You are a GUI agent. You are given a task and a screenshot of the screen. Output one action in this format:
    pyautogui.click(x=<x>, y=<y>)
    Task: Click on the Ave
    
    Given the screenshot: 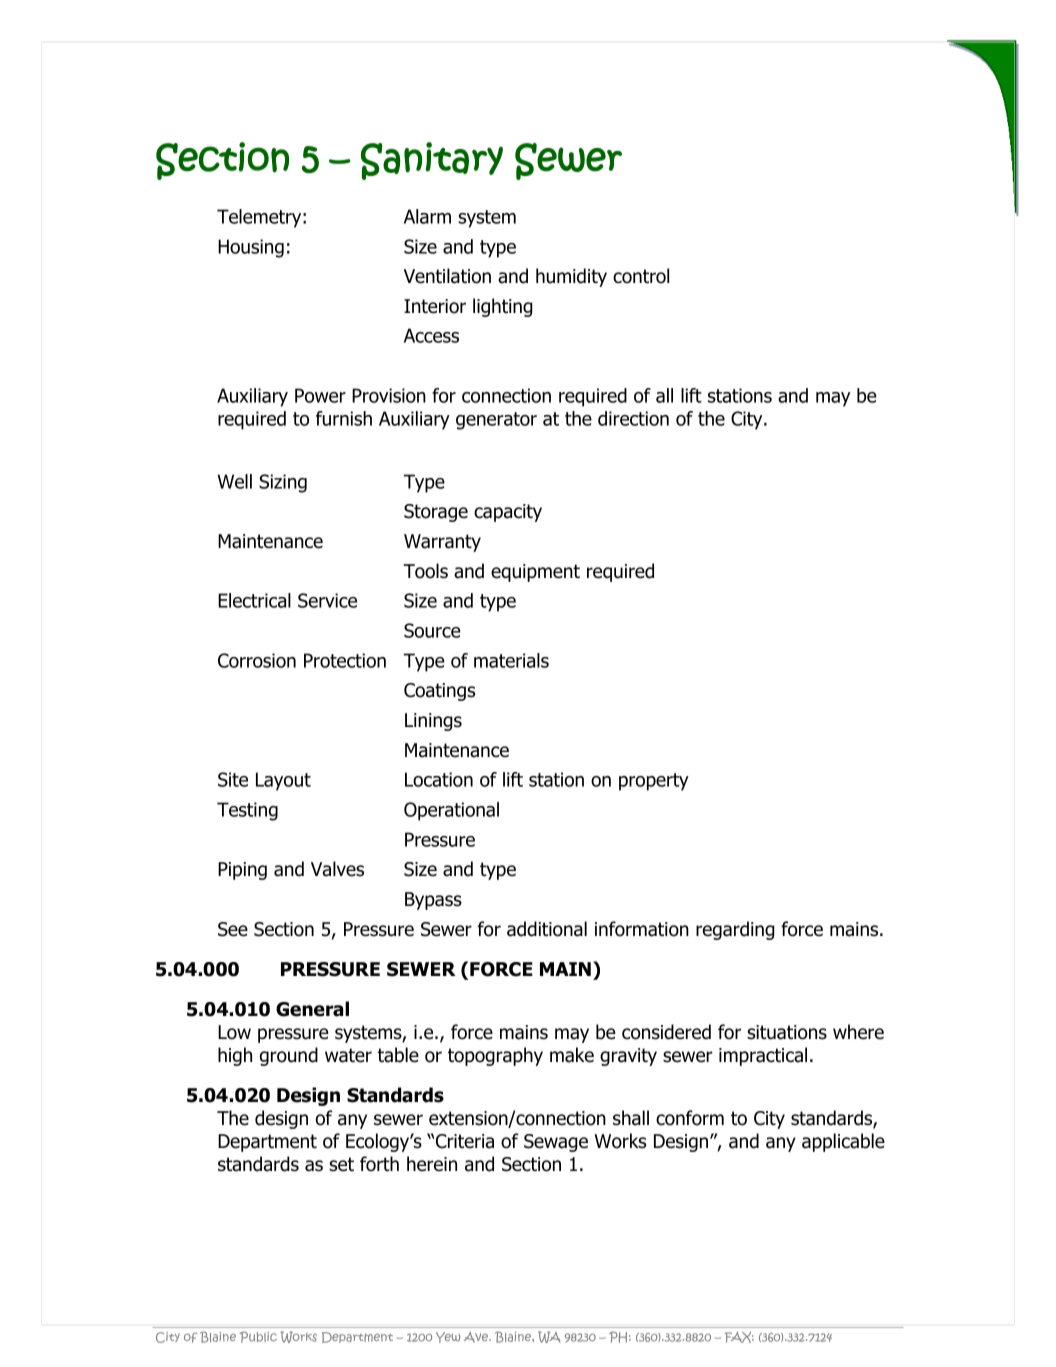 What is the action you would take?
    pyautogui.click(x=477, y=1337)
